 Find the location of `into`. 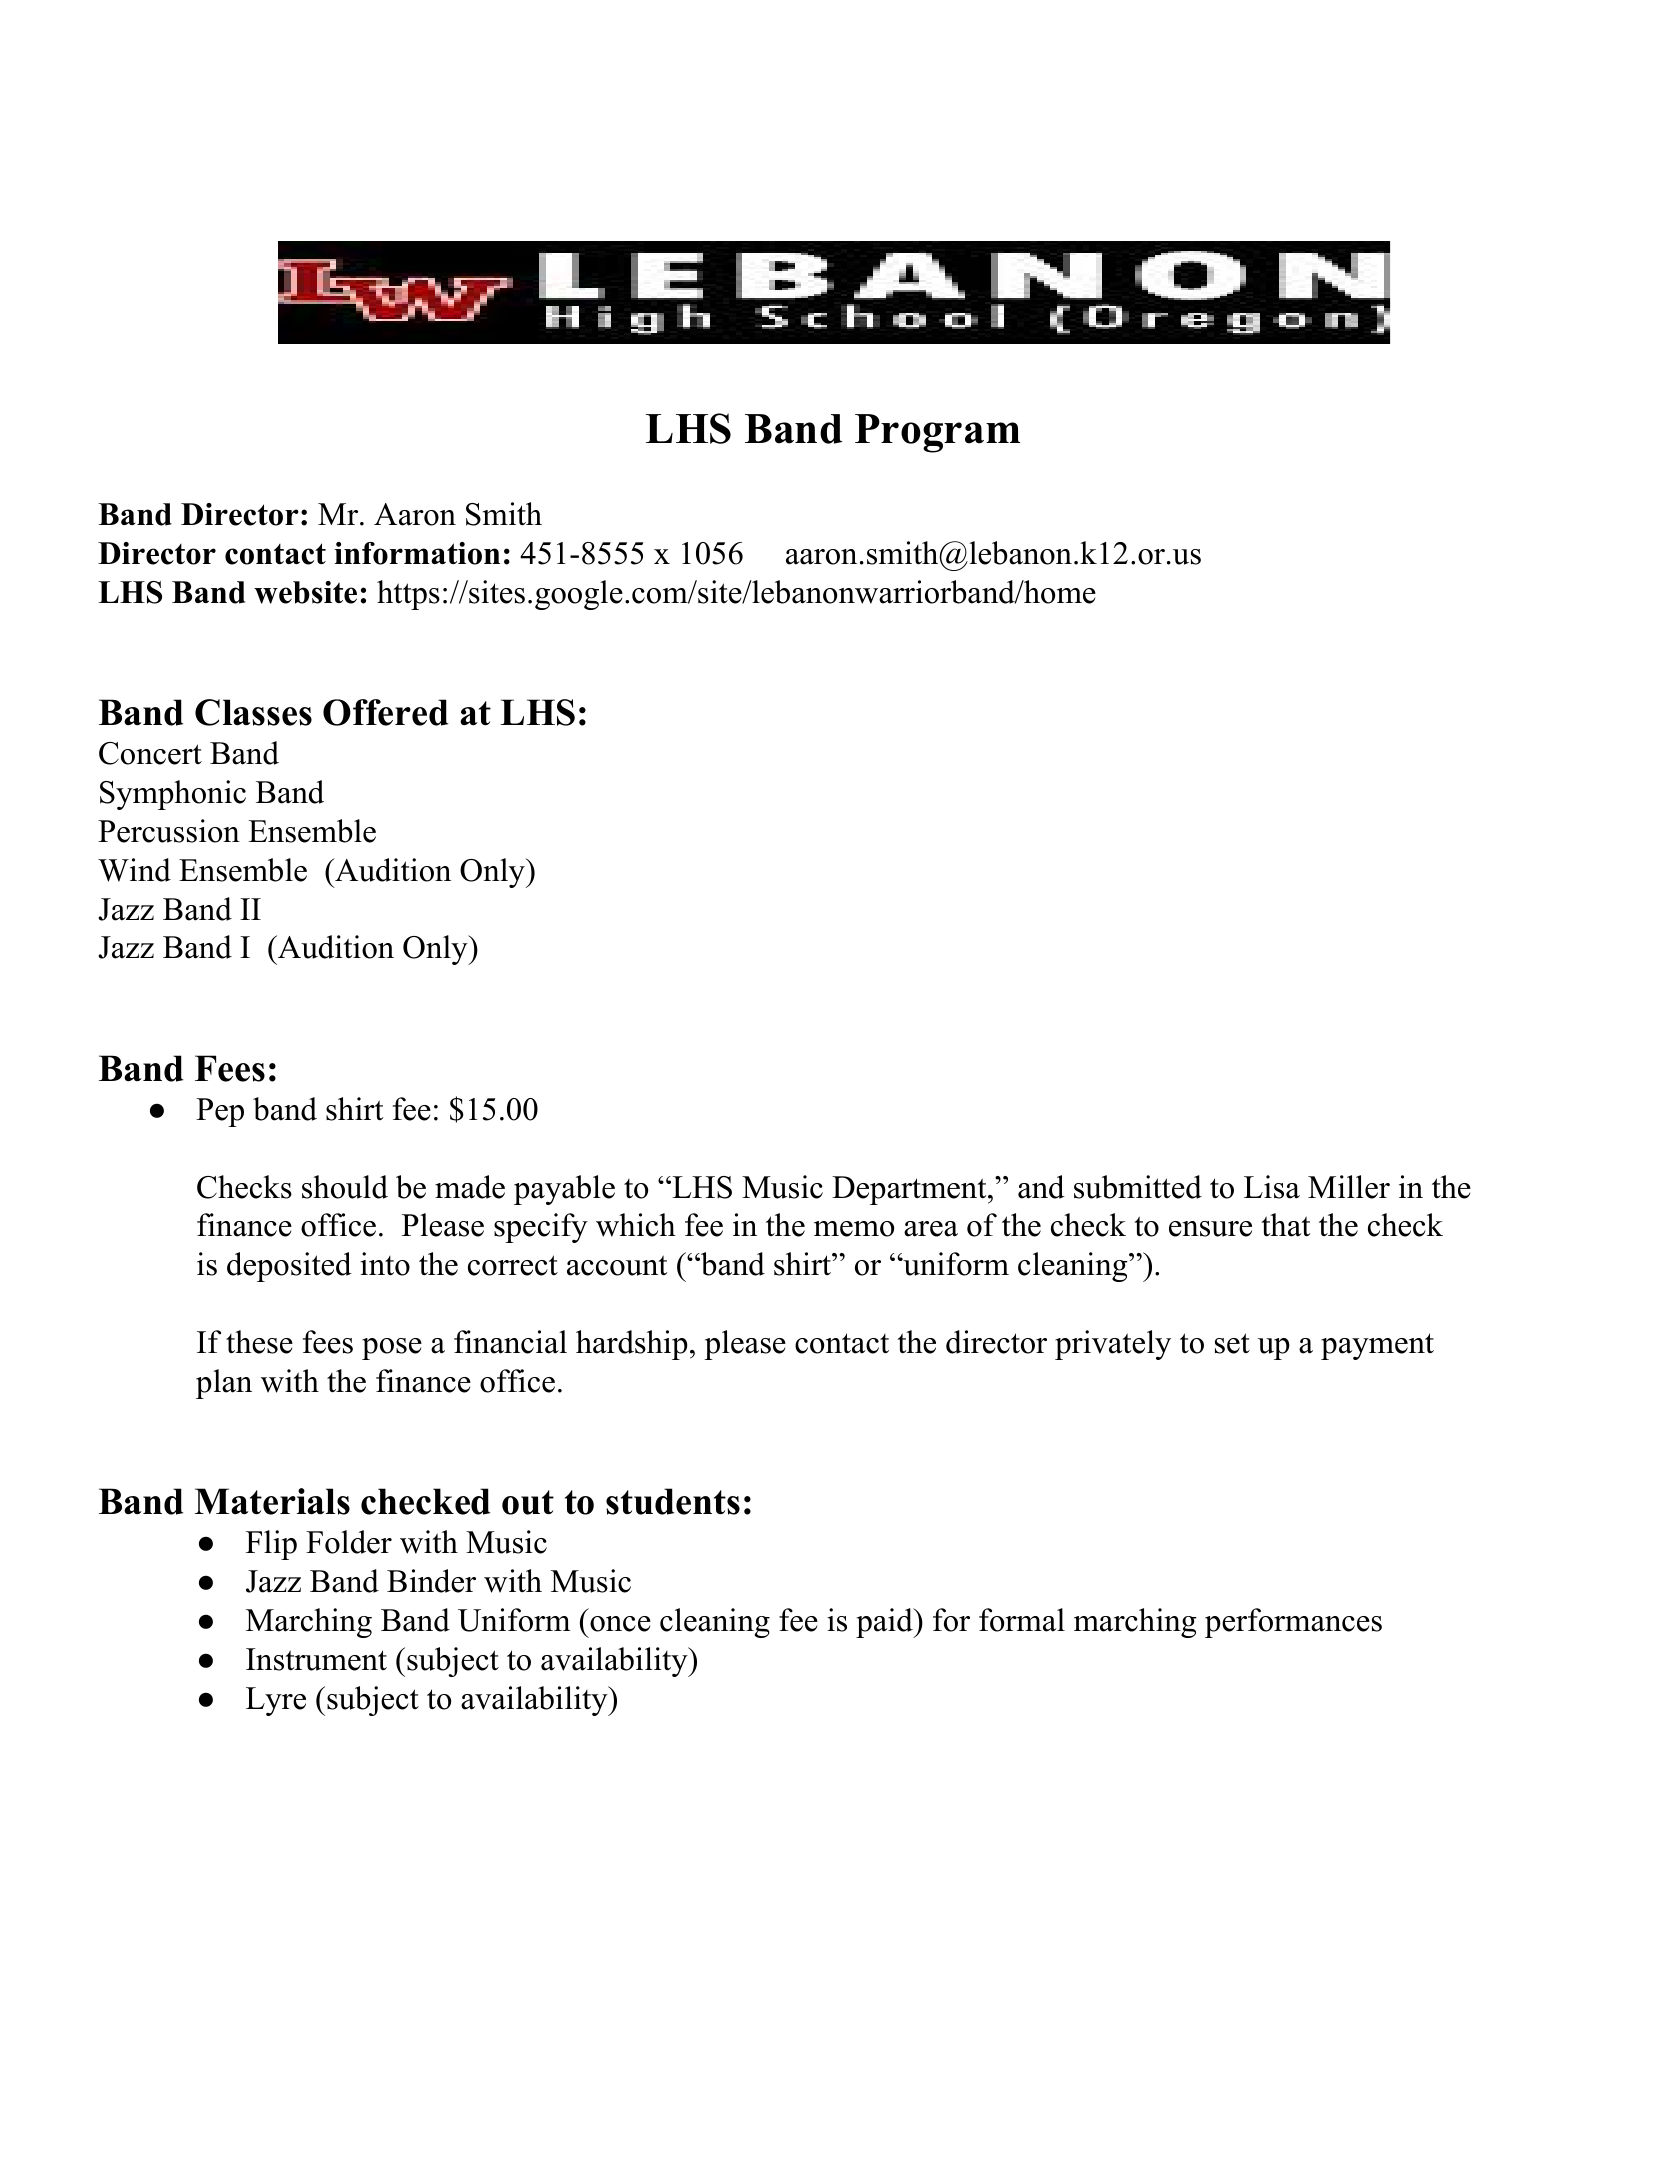

into is located at coordinates (385, 1264).
